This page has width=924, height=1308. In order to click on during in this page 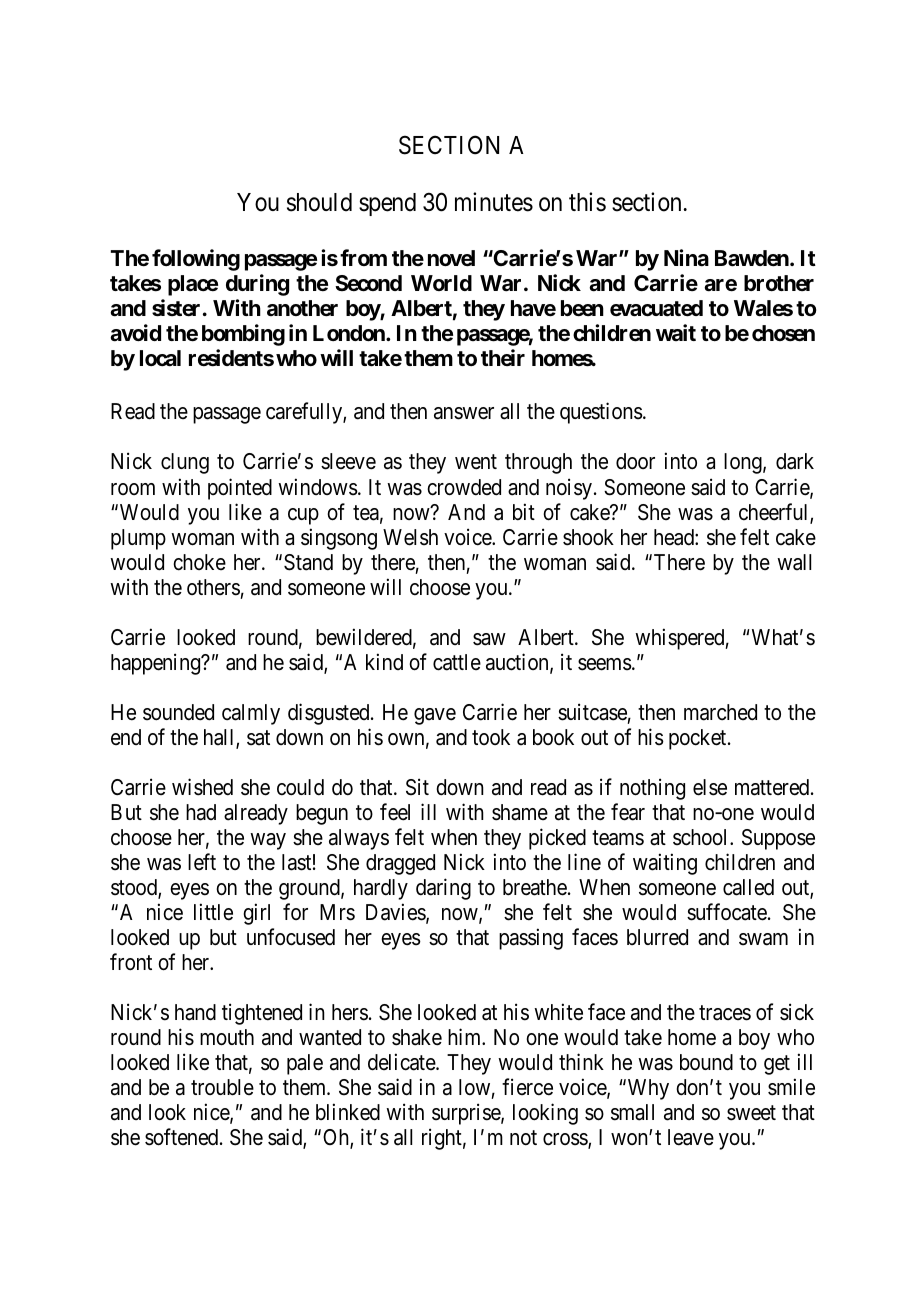, I will do `click(257, 285)`.
